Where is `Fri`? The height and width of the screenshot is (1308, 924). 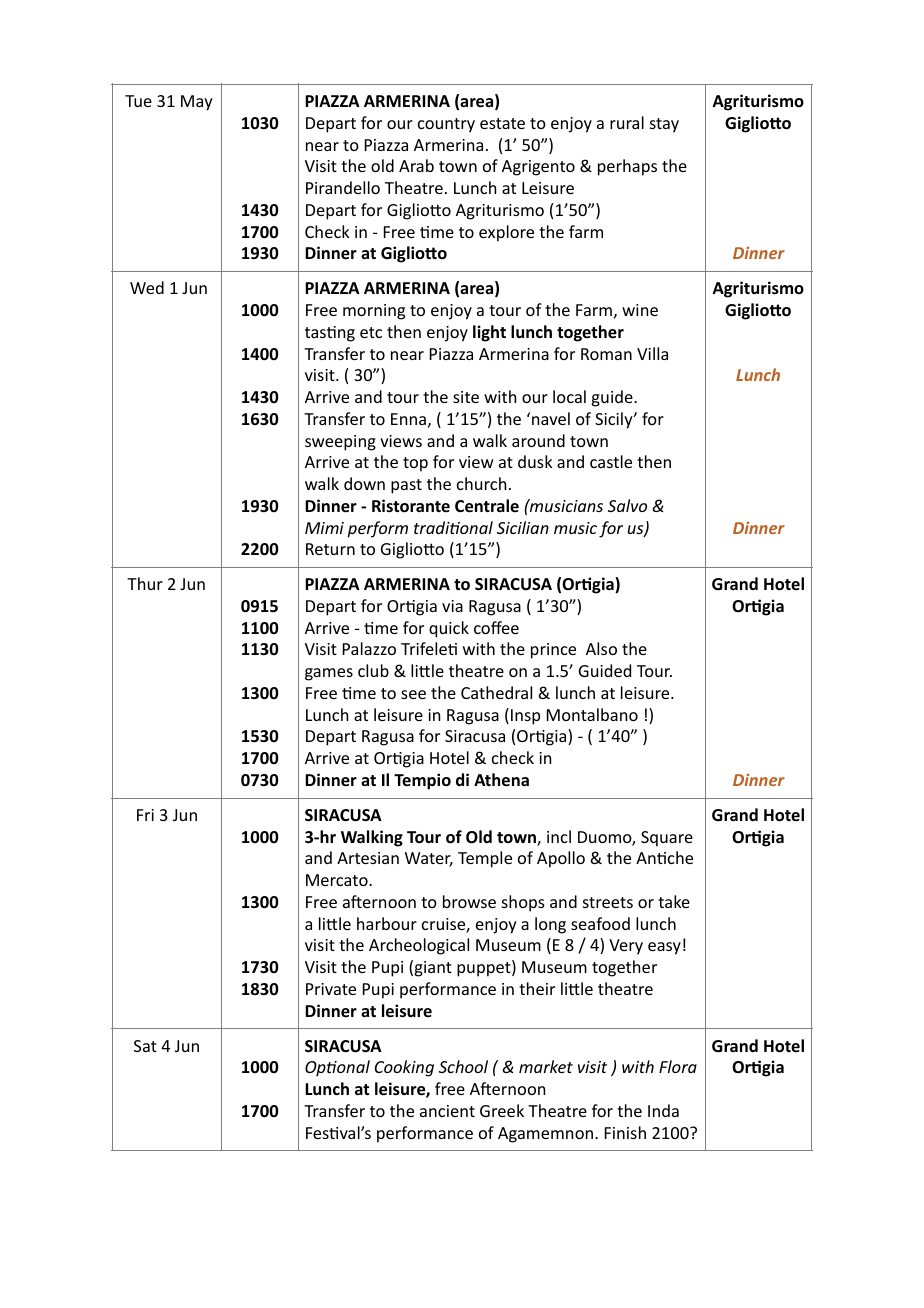 Fri is located at coordinates (145, 815).
